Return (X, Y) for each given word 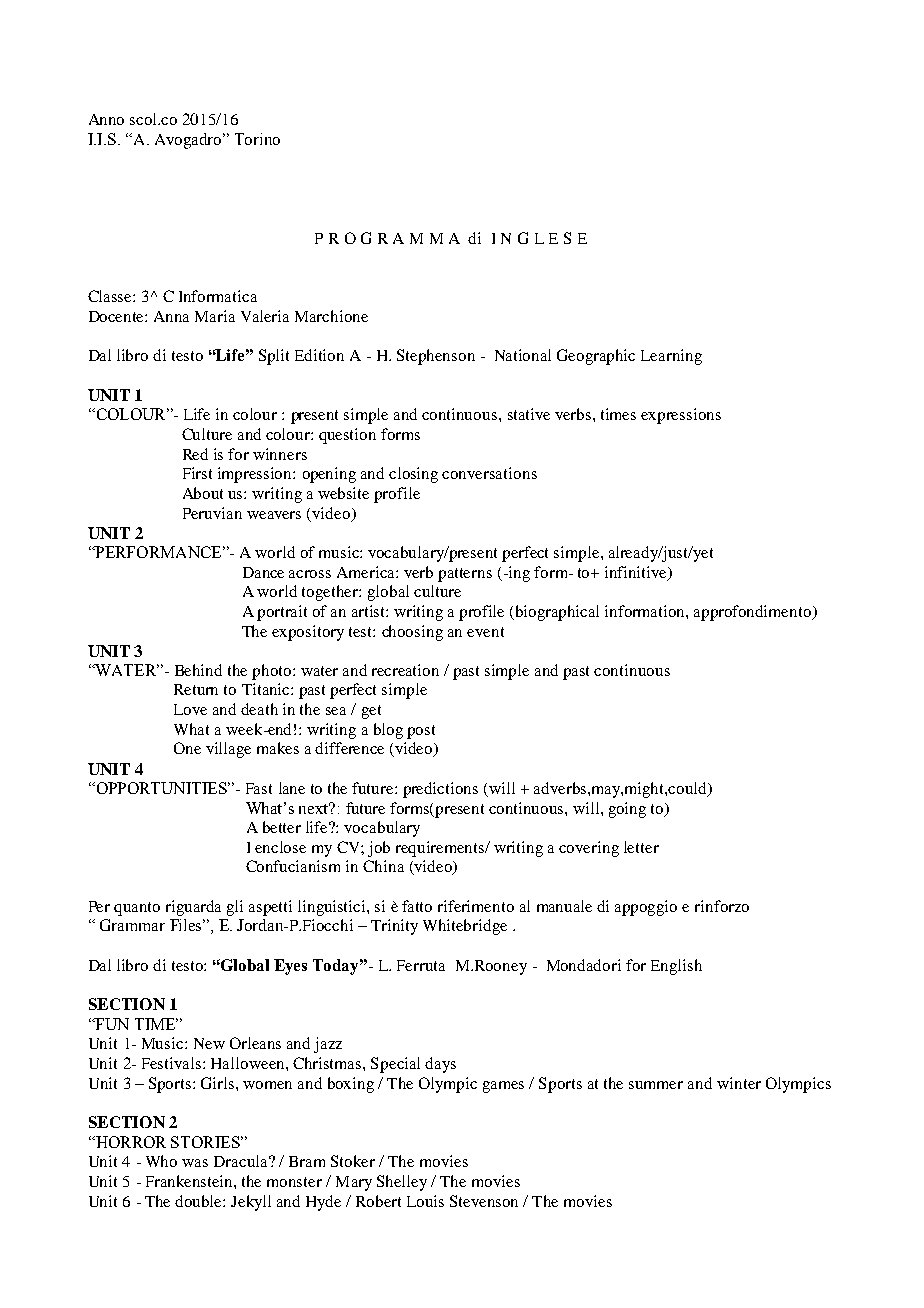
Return (196, 689)
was (195, 1163)
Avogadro (189, 141)
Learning (671, 357)
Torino (257, 139)
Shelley (402, 1183)
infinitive (637, 573)
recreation (405, 670)
